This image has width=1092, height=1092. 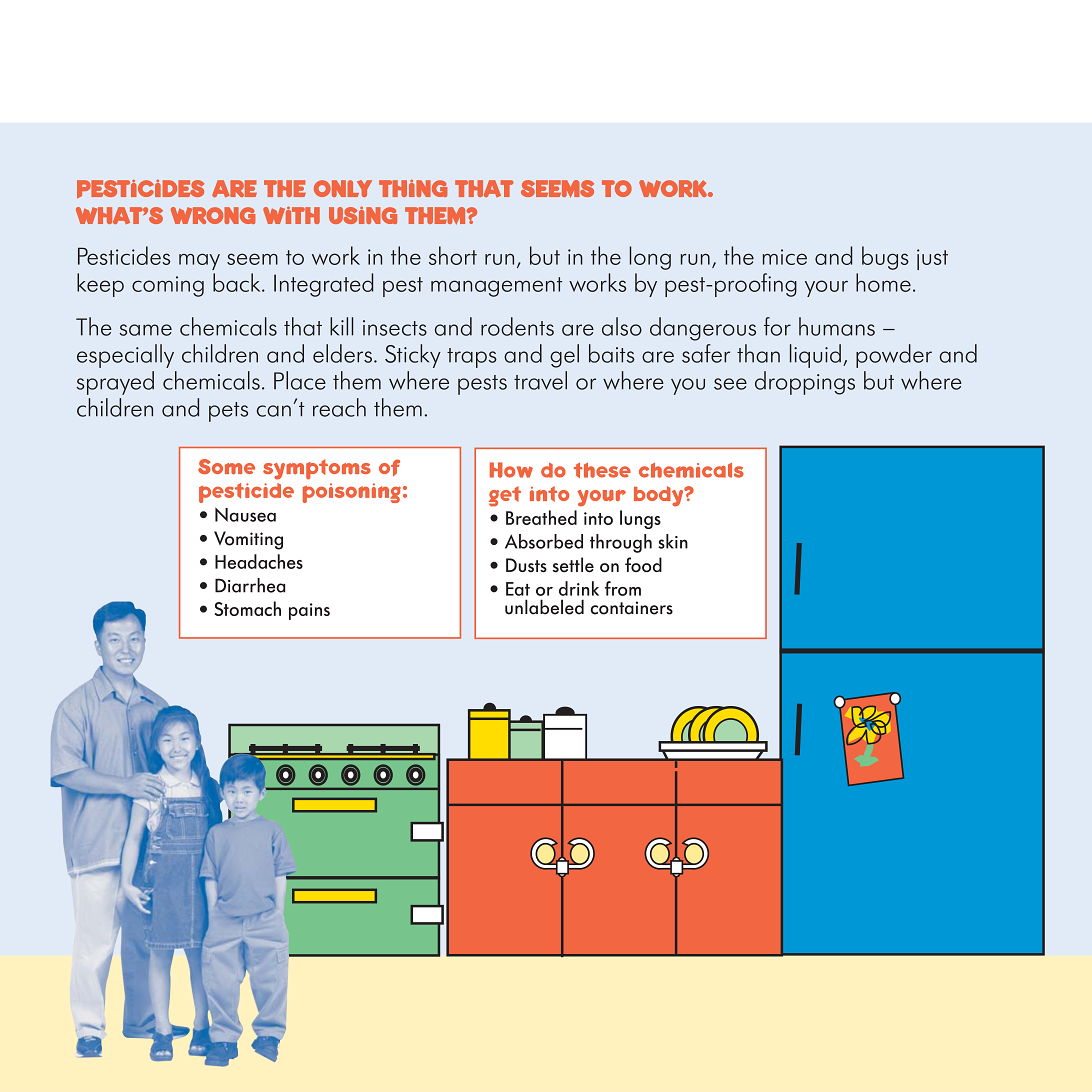 What do you see at coordinates (248, 608) in the image?
I see `Stomach` at bounding box center [248, 608].
